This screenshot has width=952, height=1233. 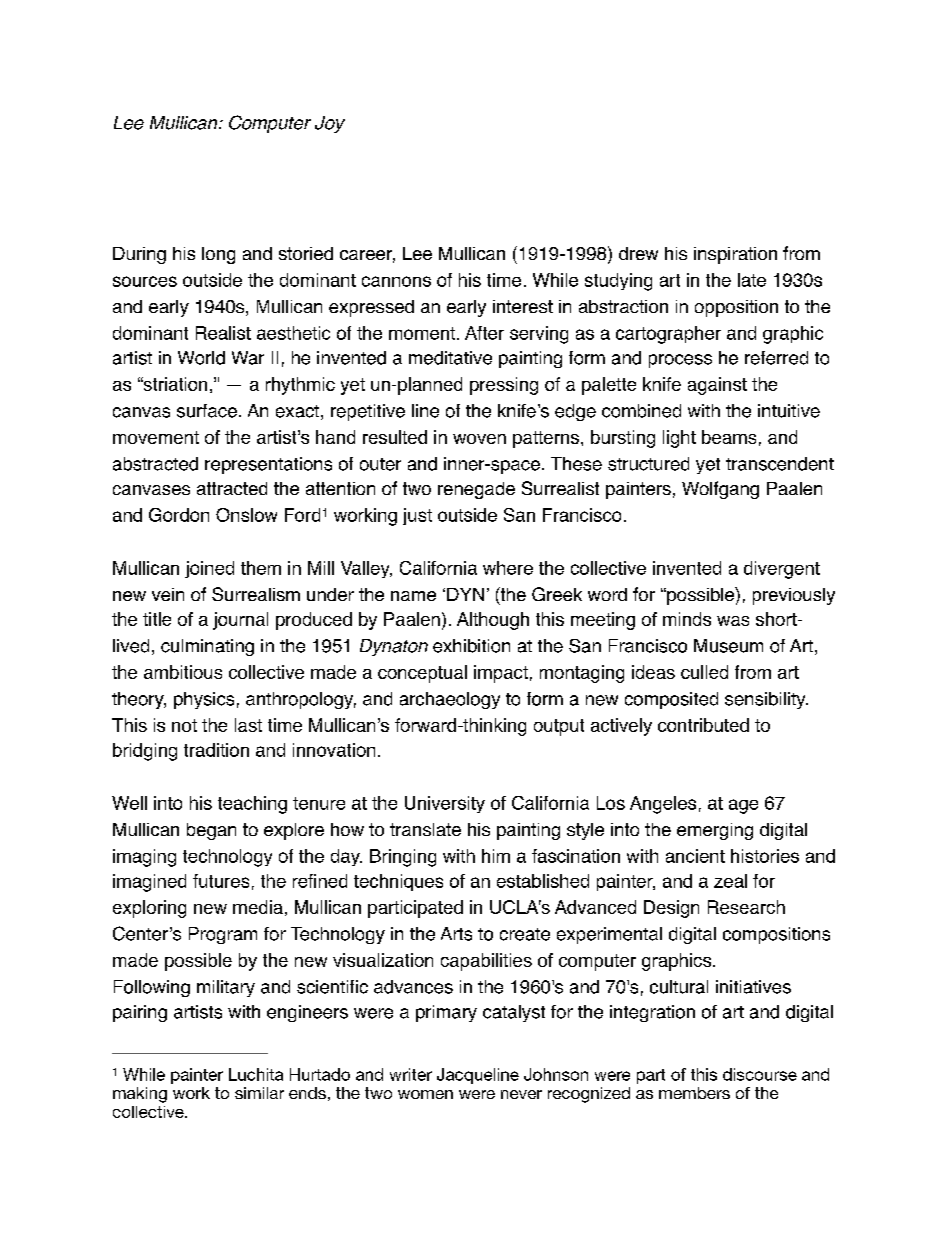 What do you see at coordinates (730, 881) in the screenshot?
I see `zeal` at bounding box center [730, 881].
